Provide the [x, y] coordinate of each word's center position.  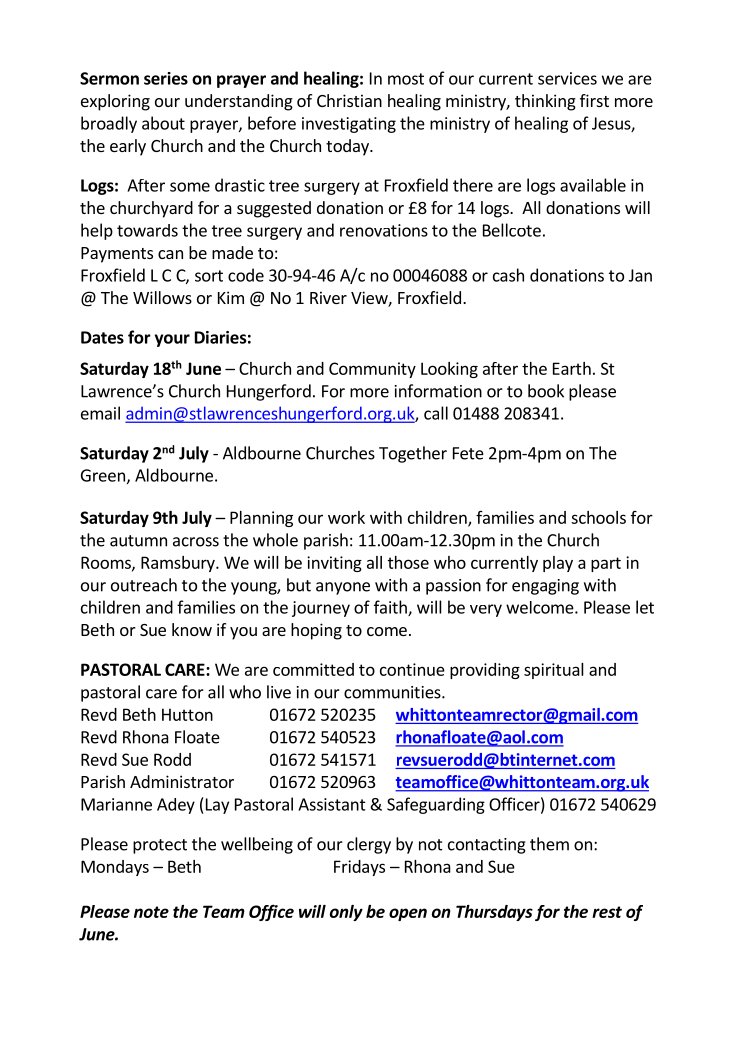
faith [391, 608]
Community [372, 370]
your [172, 340]
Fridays [359, 868]
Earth [572, 368]
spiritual [554, 671]
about [163, 123]
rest [607, 912]
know [192, 629]
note [151, 912]
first [594, 100]
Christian [349, 100]
